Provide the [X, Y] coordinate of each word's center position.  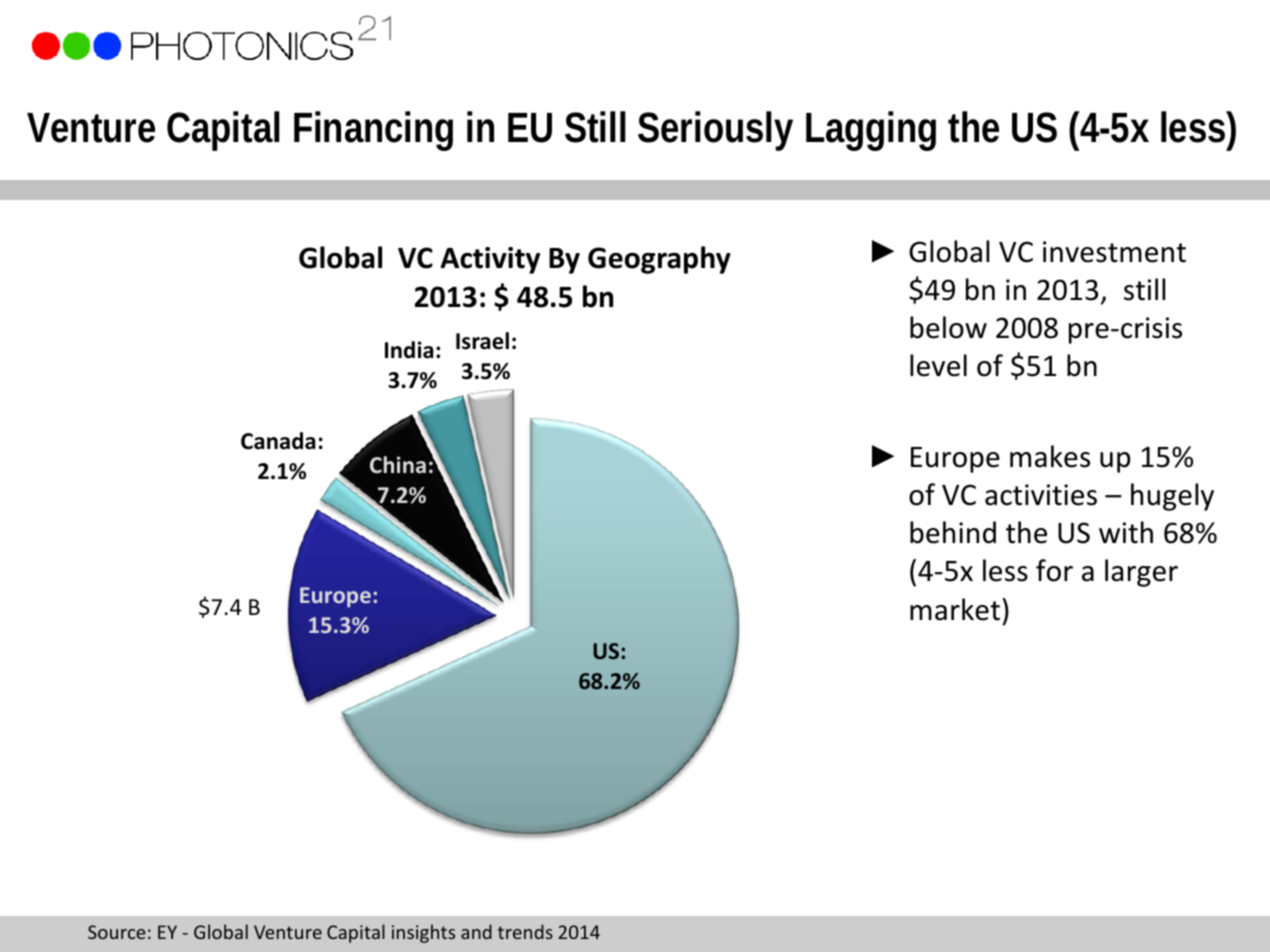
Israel [482, 341]
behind [953, 532]
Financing [373, 131]
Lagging [871, 131]
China [398, 465]
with [1126, 532]
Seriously [715, 131]
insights [423, 933]
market [955, 609]
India [409, 350]
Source [117, 932]
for [1054, 570]
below [948, 327]
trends [525, 931]
